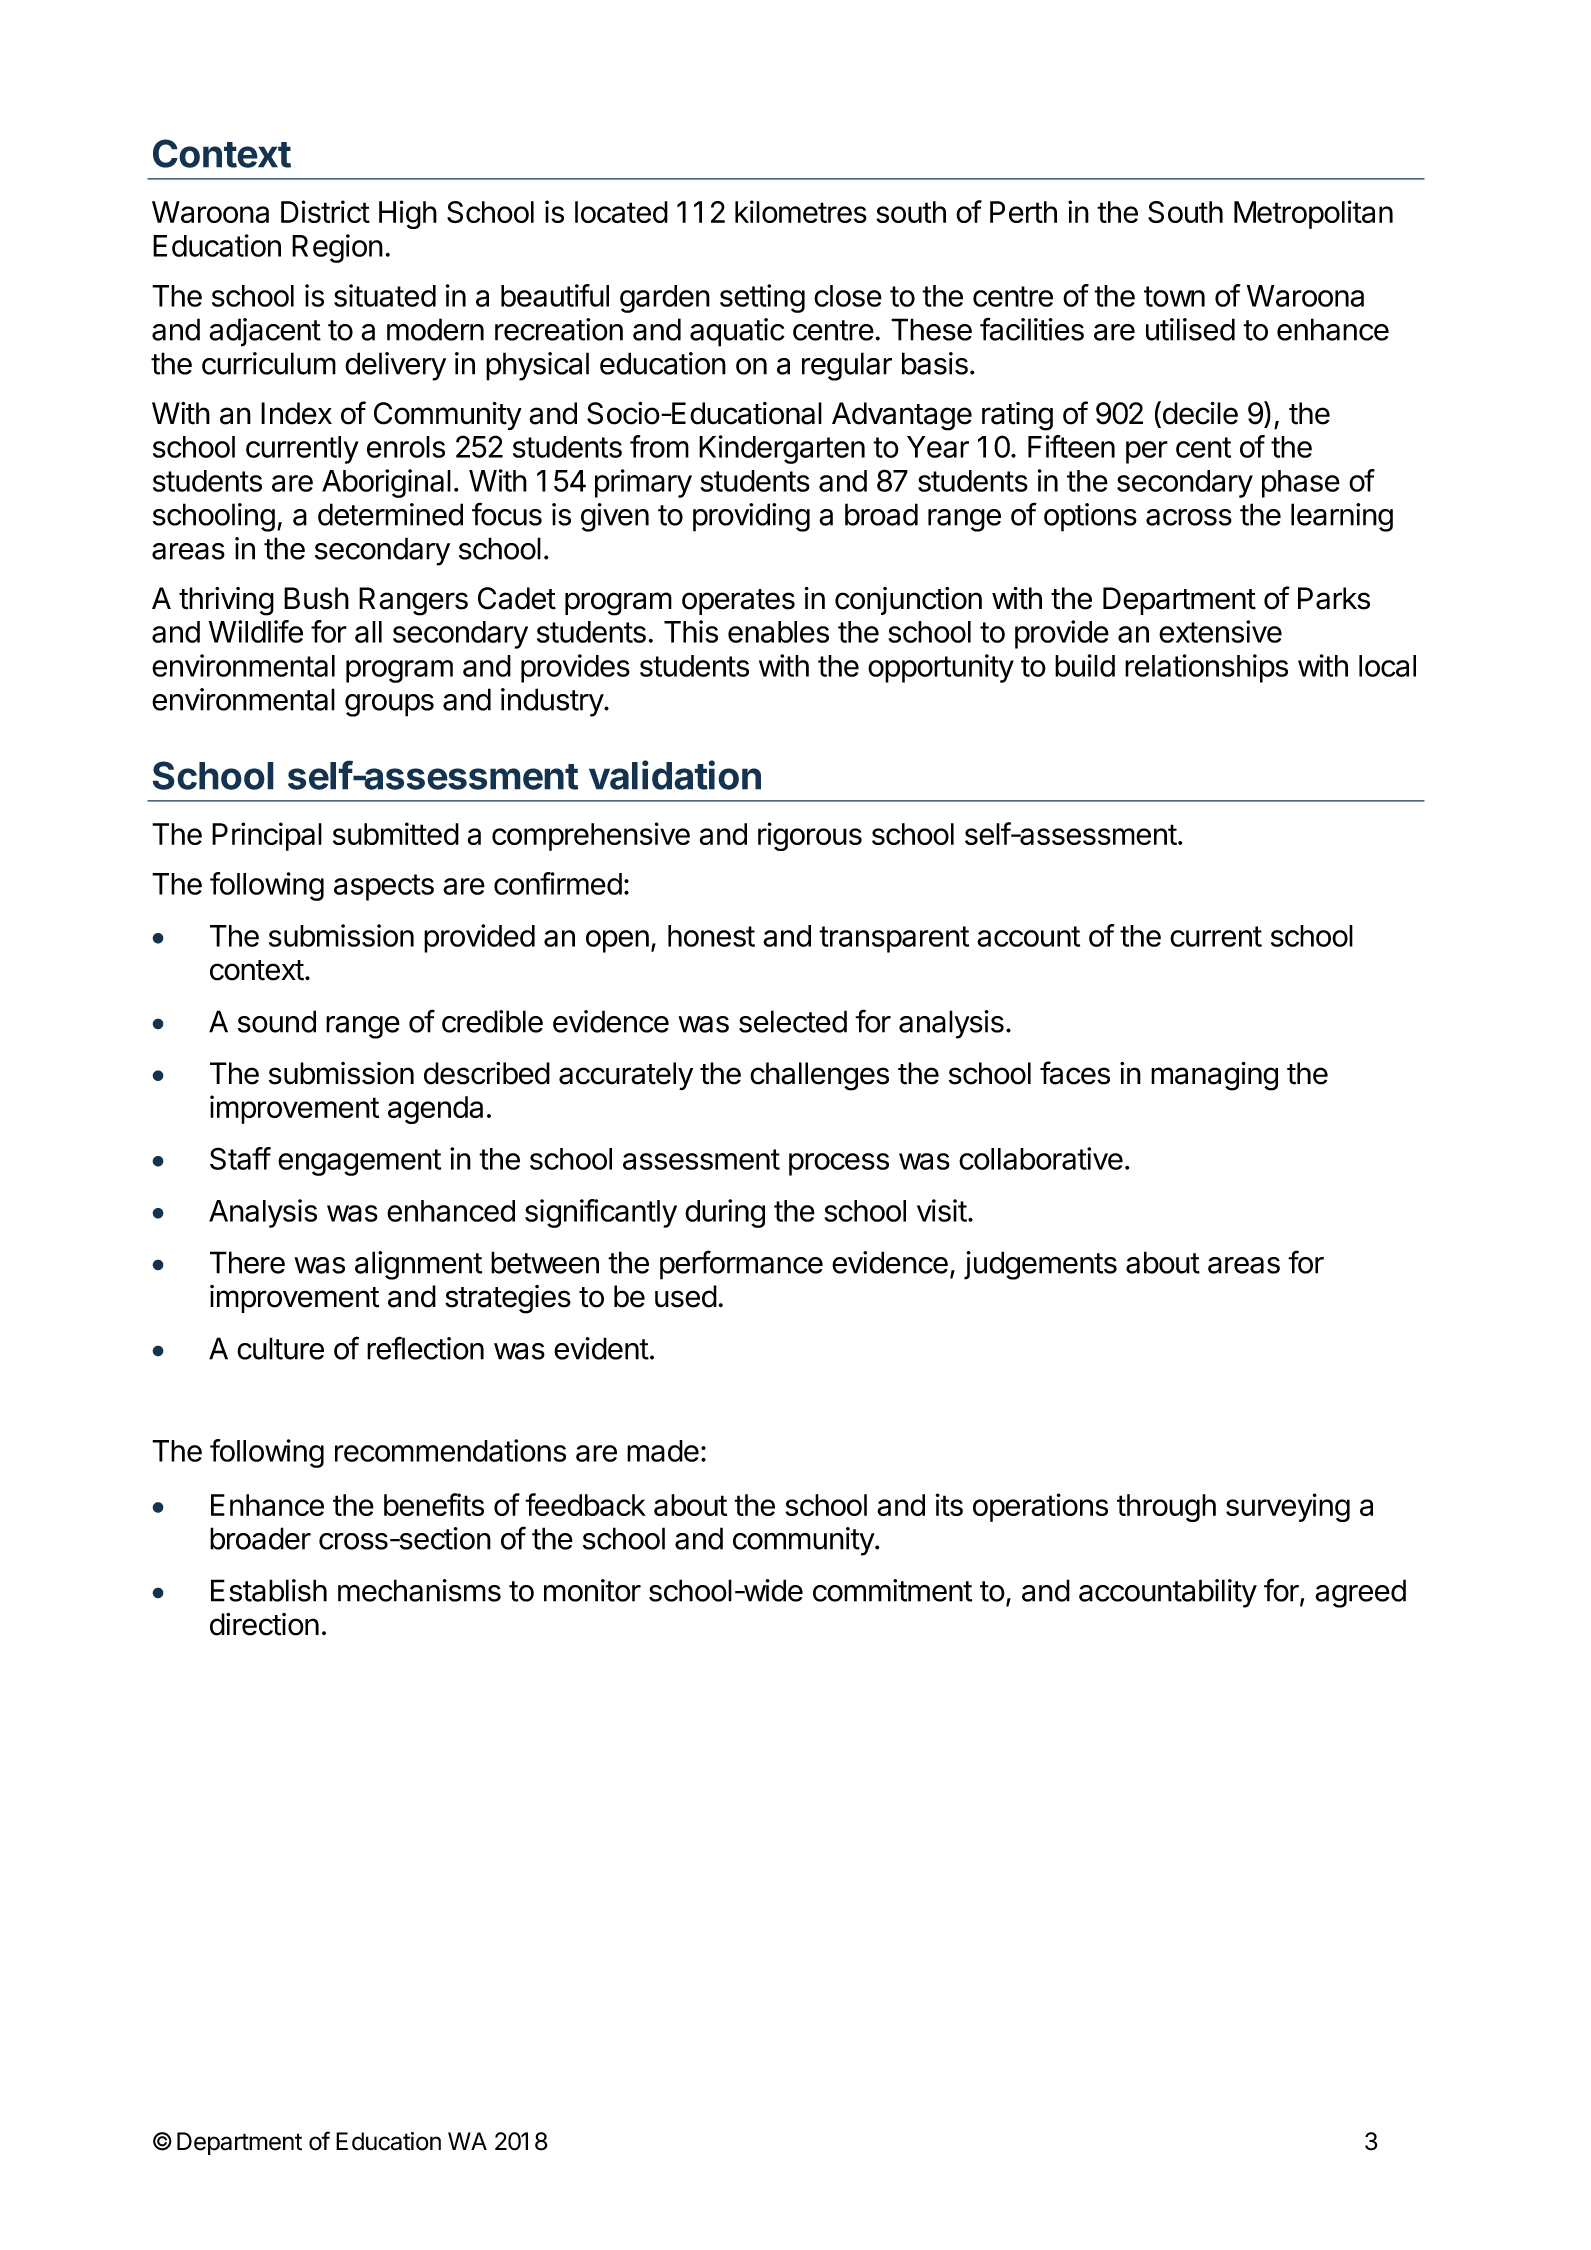  I want to click on process, so click(839, 1164).
